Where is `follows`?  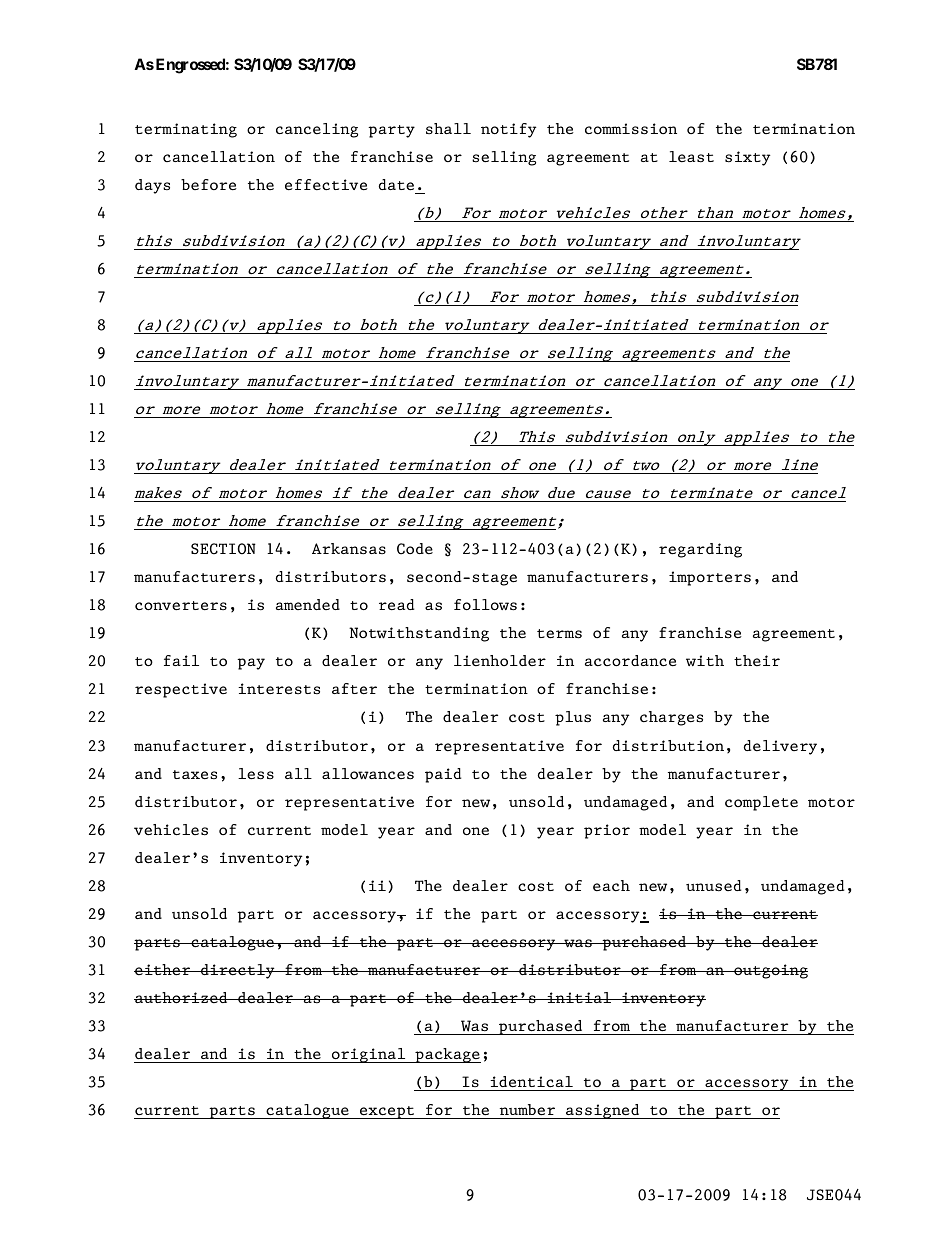 follows is located at coordinates (485, 605).
